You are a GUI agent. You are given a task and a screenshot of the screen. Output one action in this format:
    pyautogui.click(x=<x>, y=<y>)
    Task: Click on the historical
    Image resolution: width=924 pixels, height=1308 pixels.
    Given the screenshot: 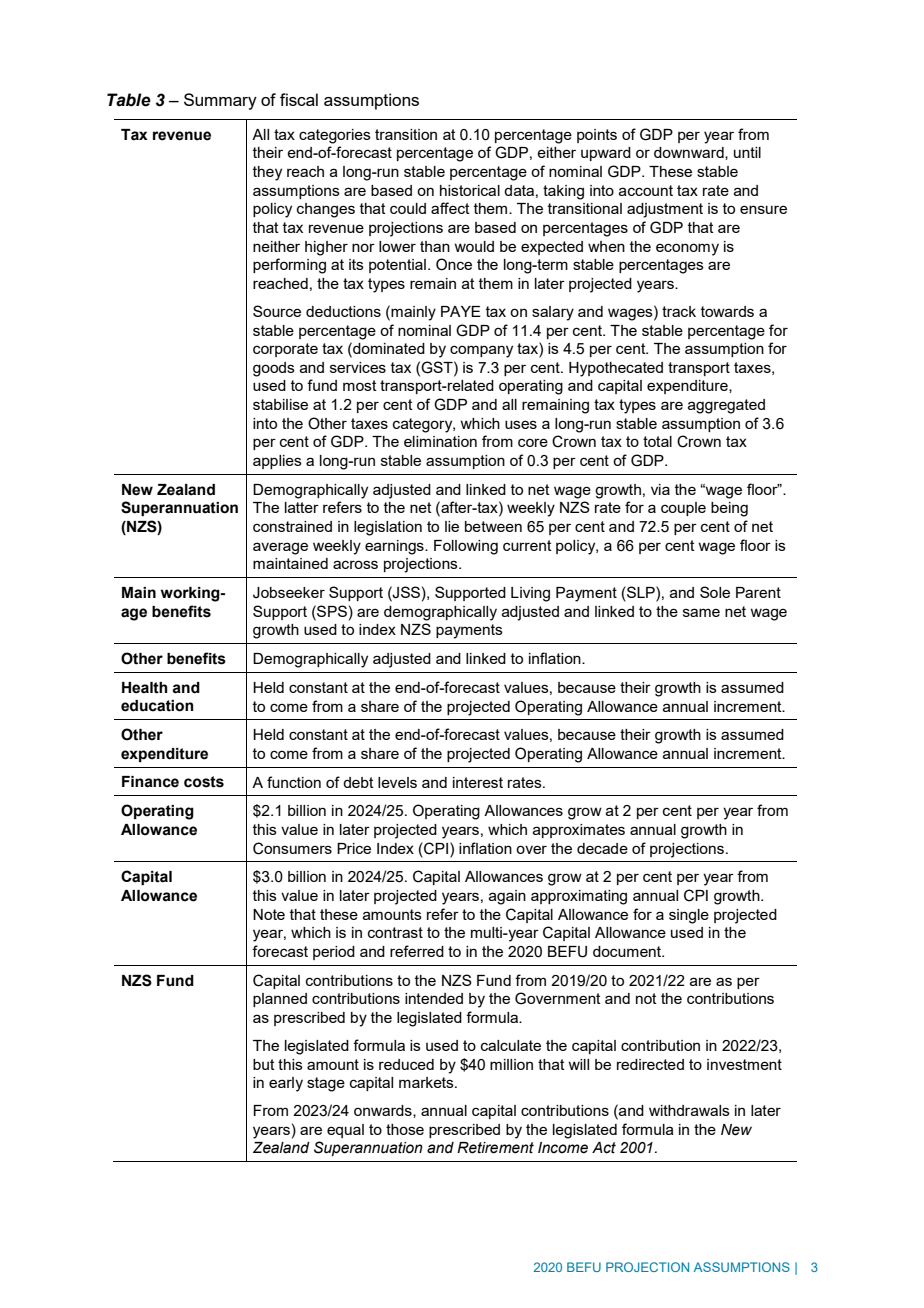 What is the action you would take?
    pyautogui.click(x=470, y=190)
